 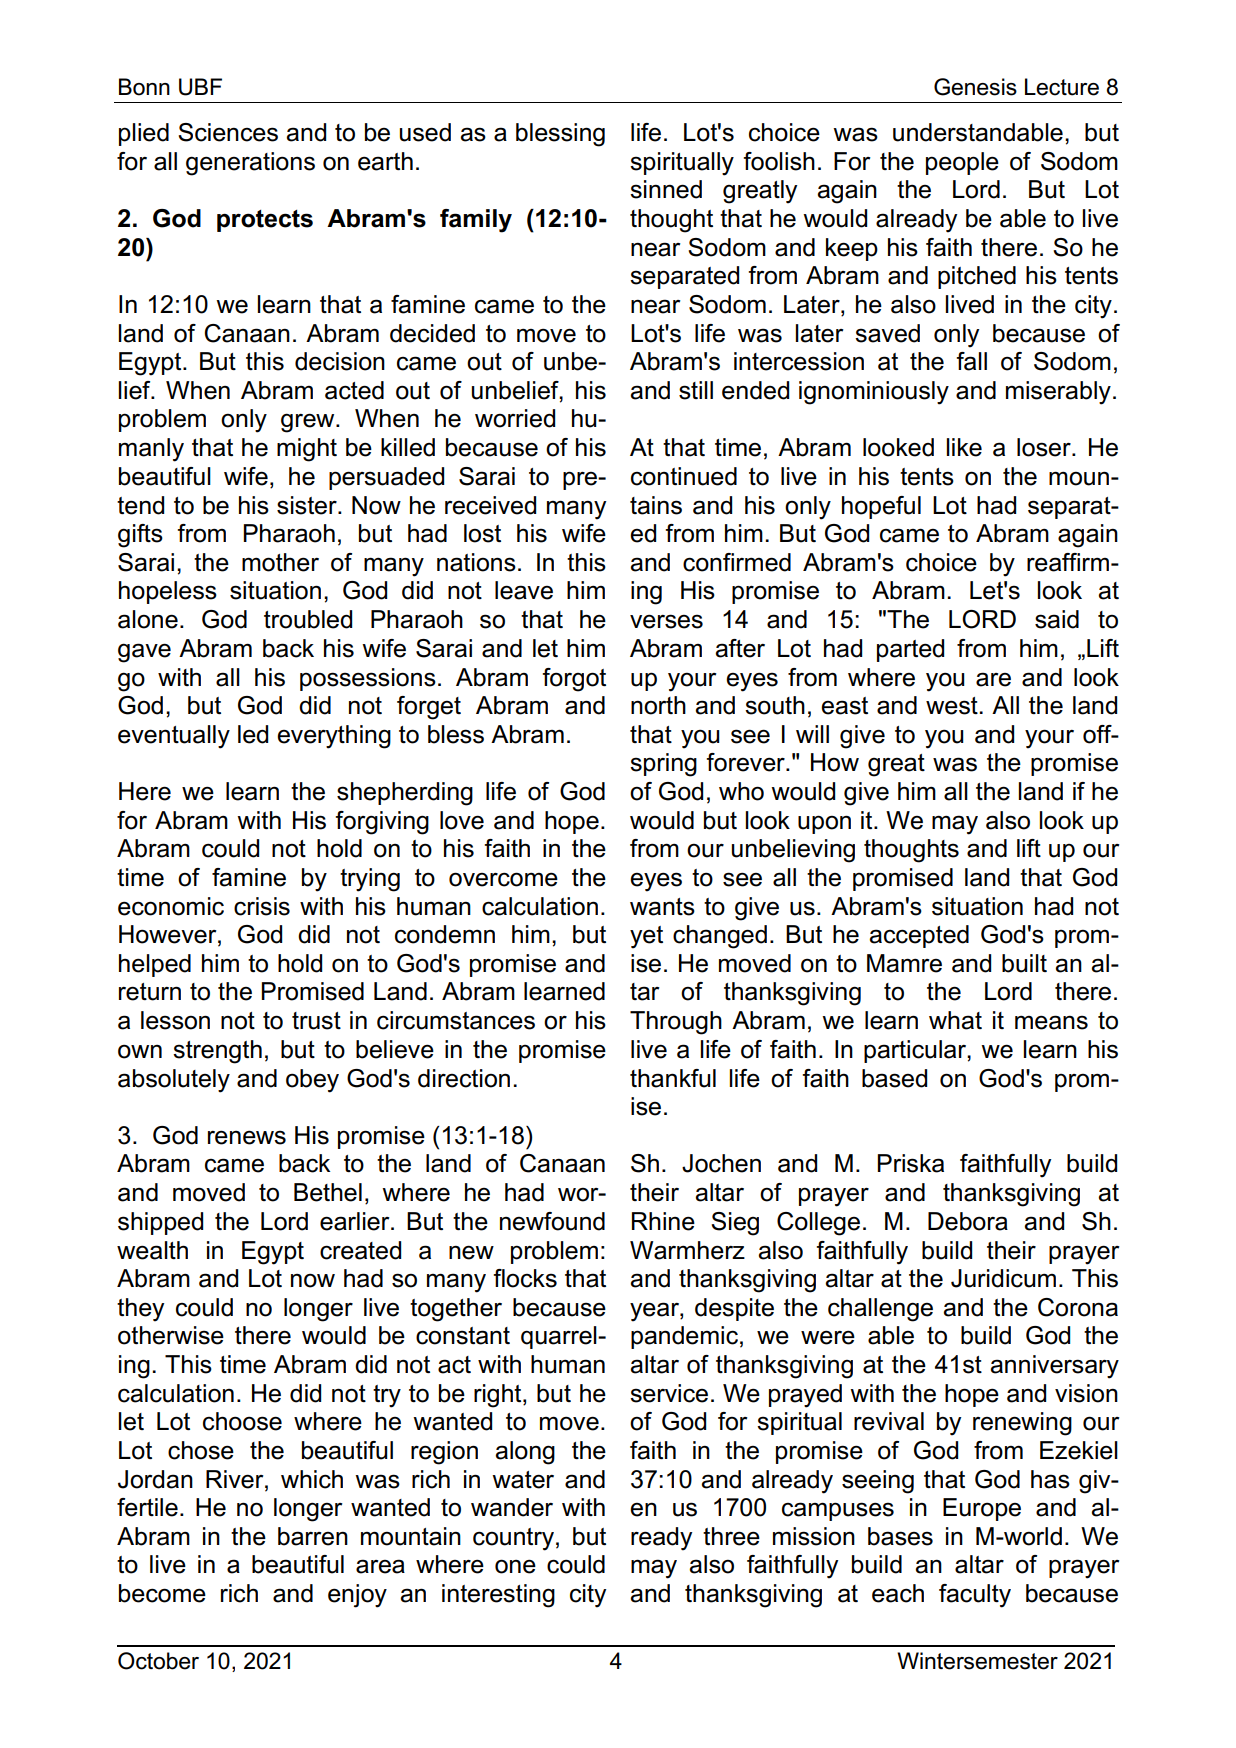 I want to click on become, so click(x=162, y=1593).
